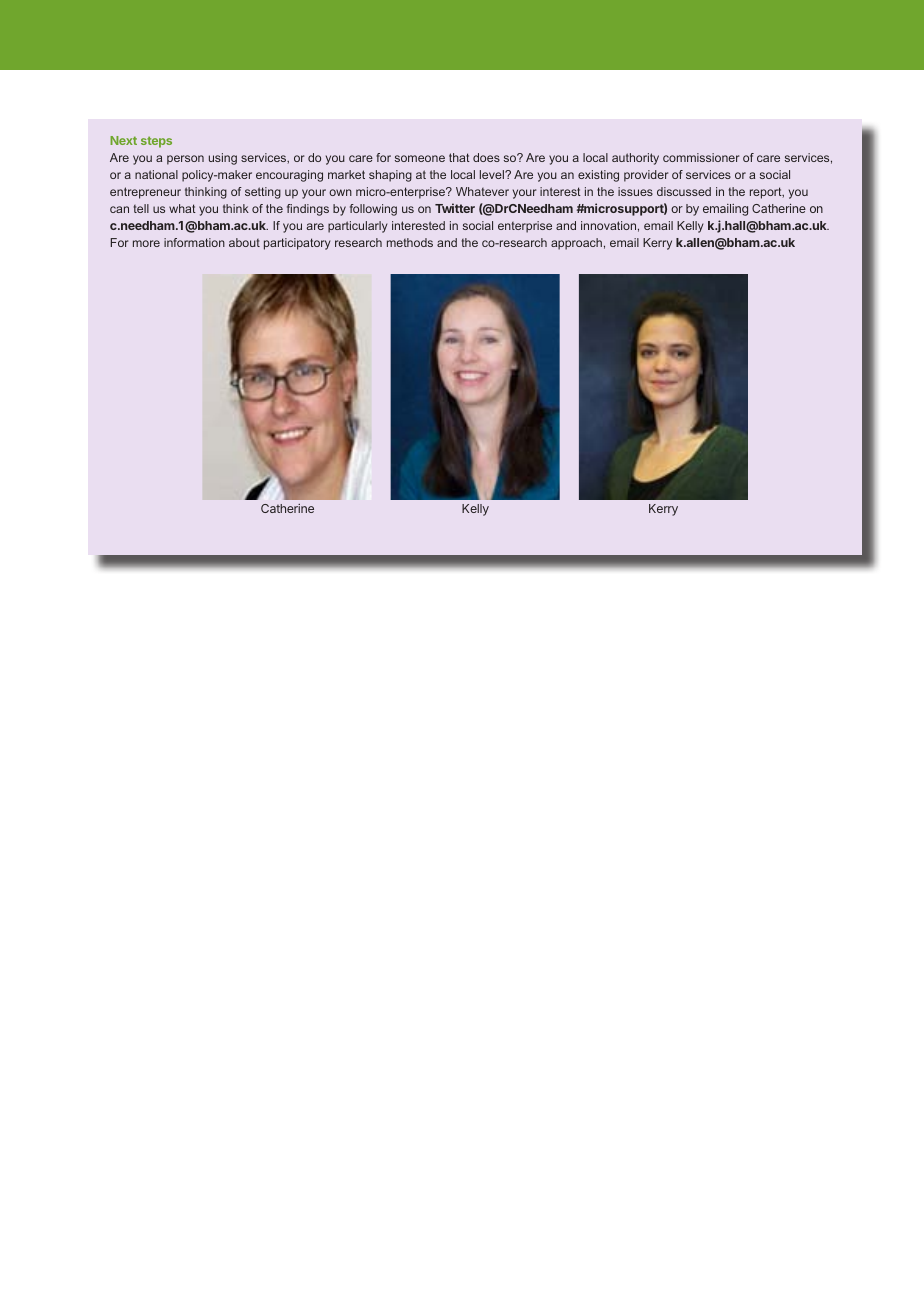  Describe the element at coordinates (410, 242) in the screenshot. I see `methods` at that location.
